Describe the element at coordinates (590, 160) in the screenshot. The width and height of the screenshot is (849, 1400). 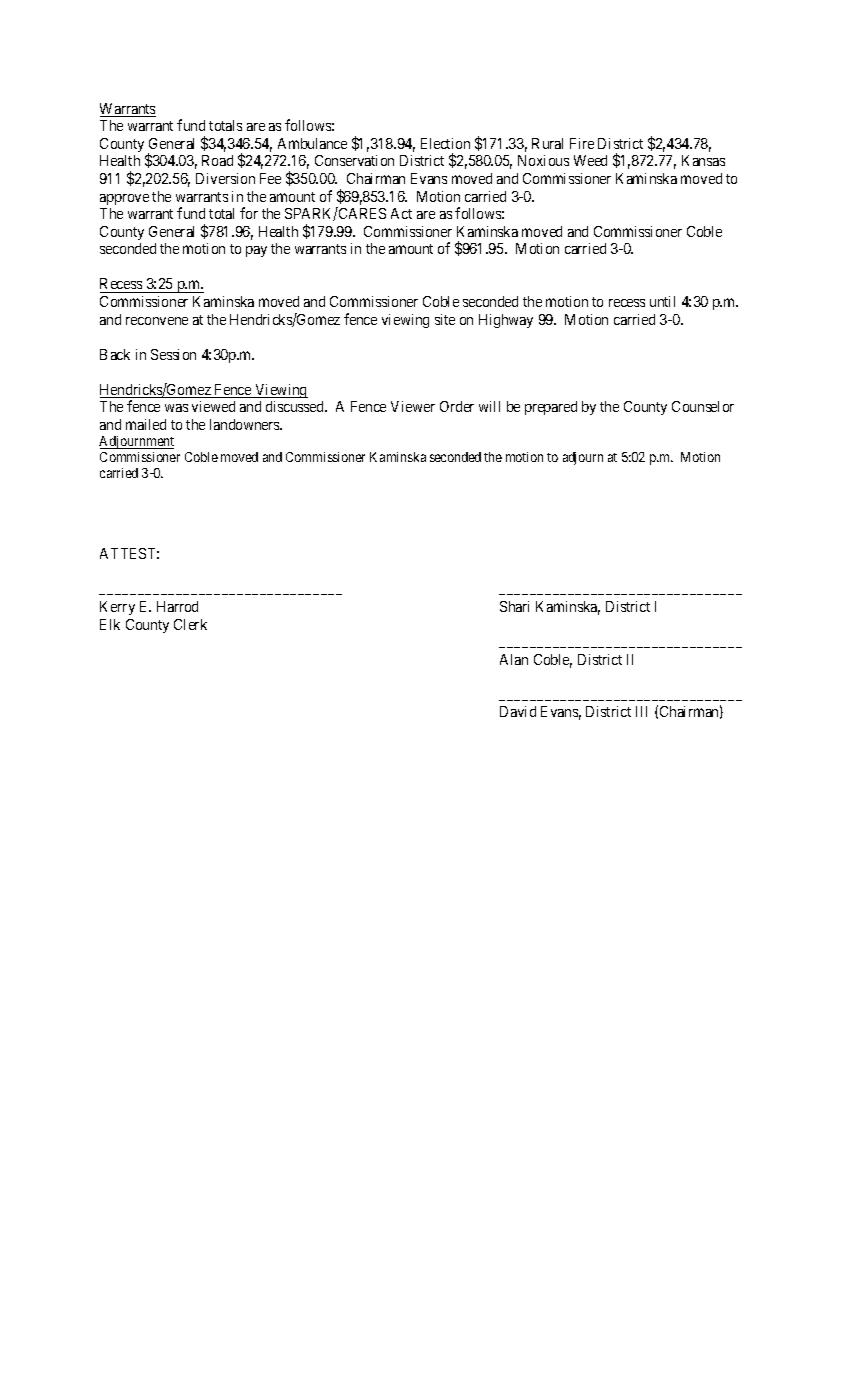
I see `Weed` at that location.
